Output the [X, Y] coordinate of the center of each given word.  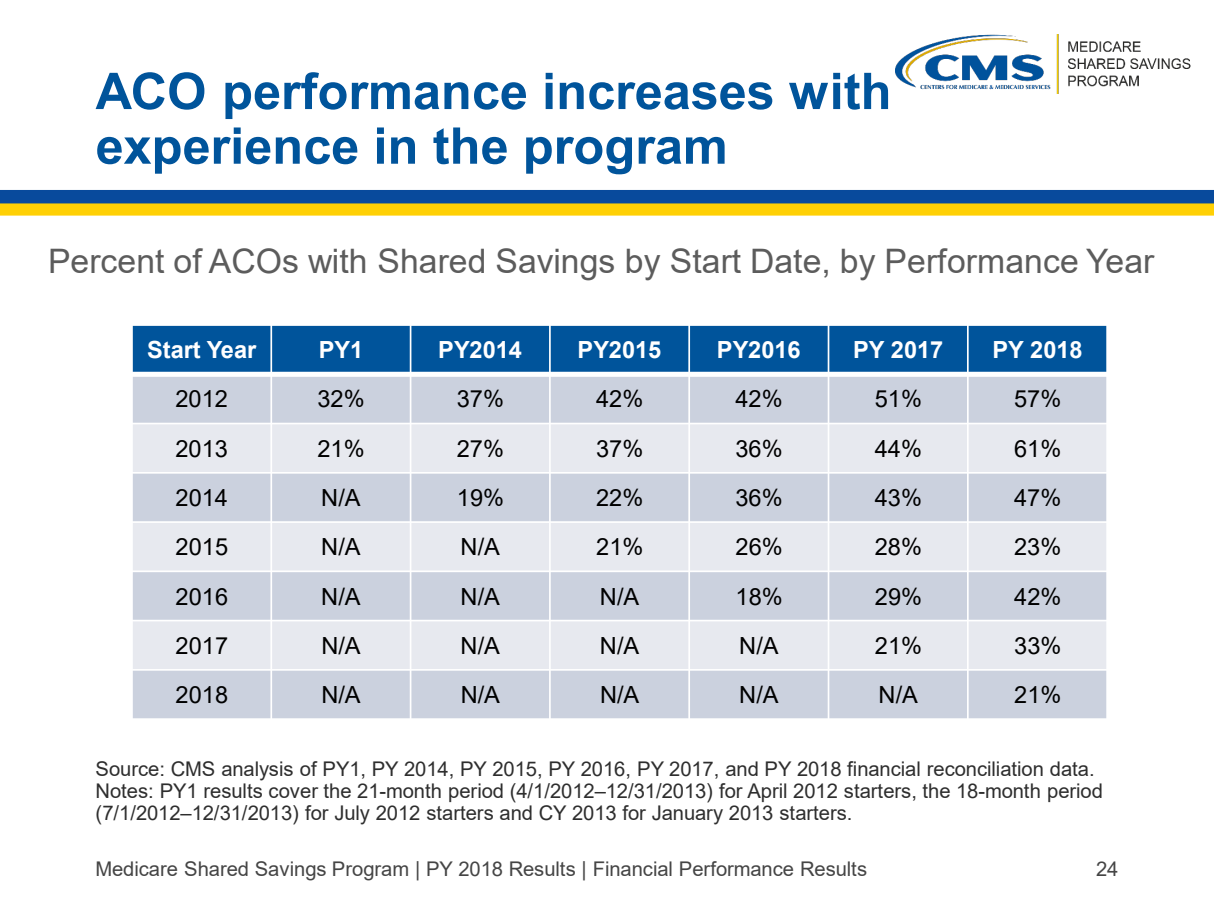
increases [659, 91]
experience [227, 150]
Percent [107, 261]
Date [786, 261]
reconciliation [985, 768]
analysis [257, 771]
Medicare [136, 868]
